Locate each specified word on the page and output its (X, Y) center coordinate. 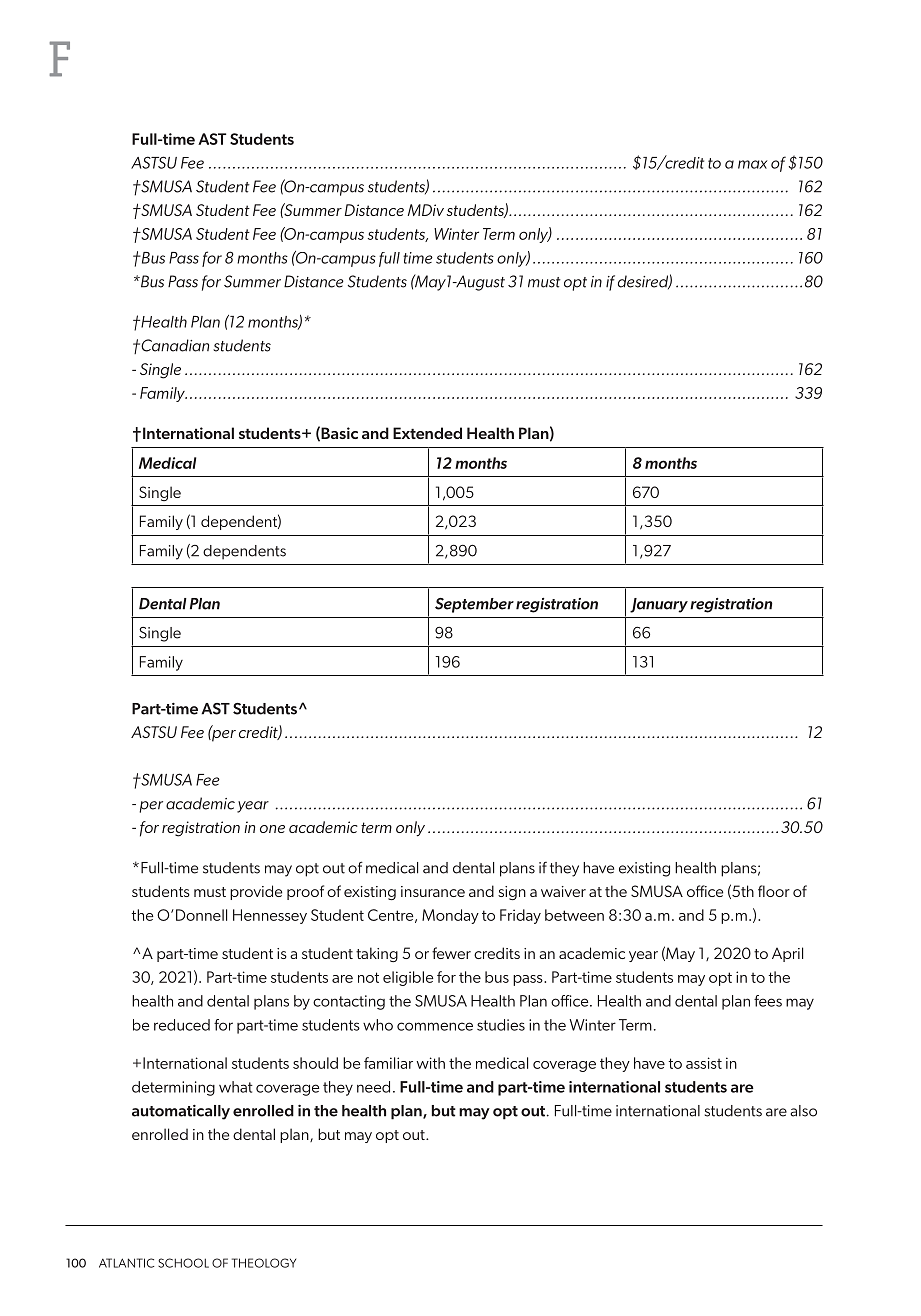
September (474, 605)
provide (256, 892)
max (752, 164)
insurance (433, 891)
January (659, 605)
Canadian (174, 345)
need (373, 1087)
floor (774, 891)
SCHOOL (183, 1263)
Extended (427, 433)
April (787, 954)
